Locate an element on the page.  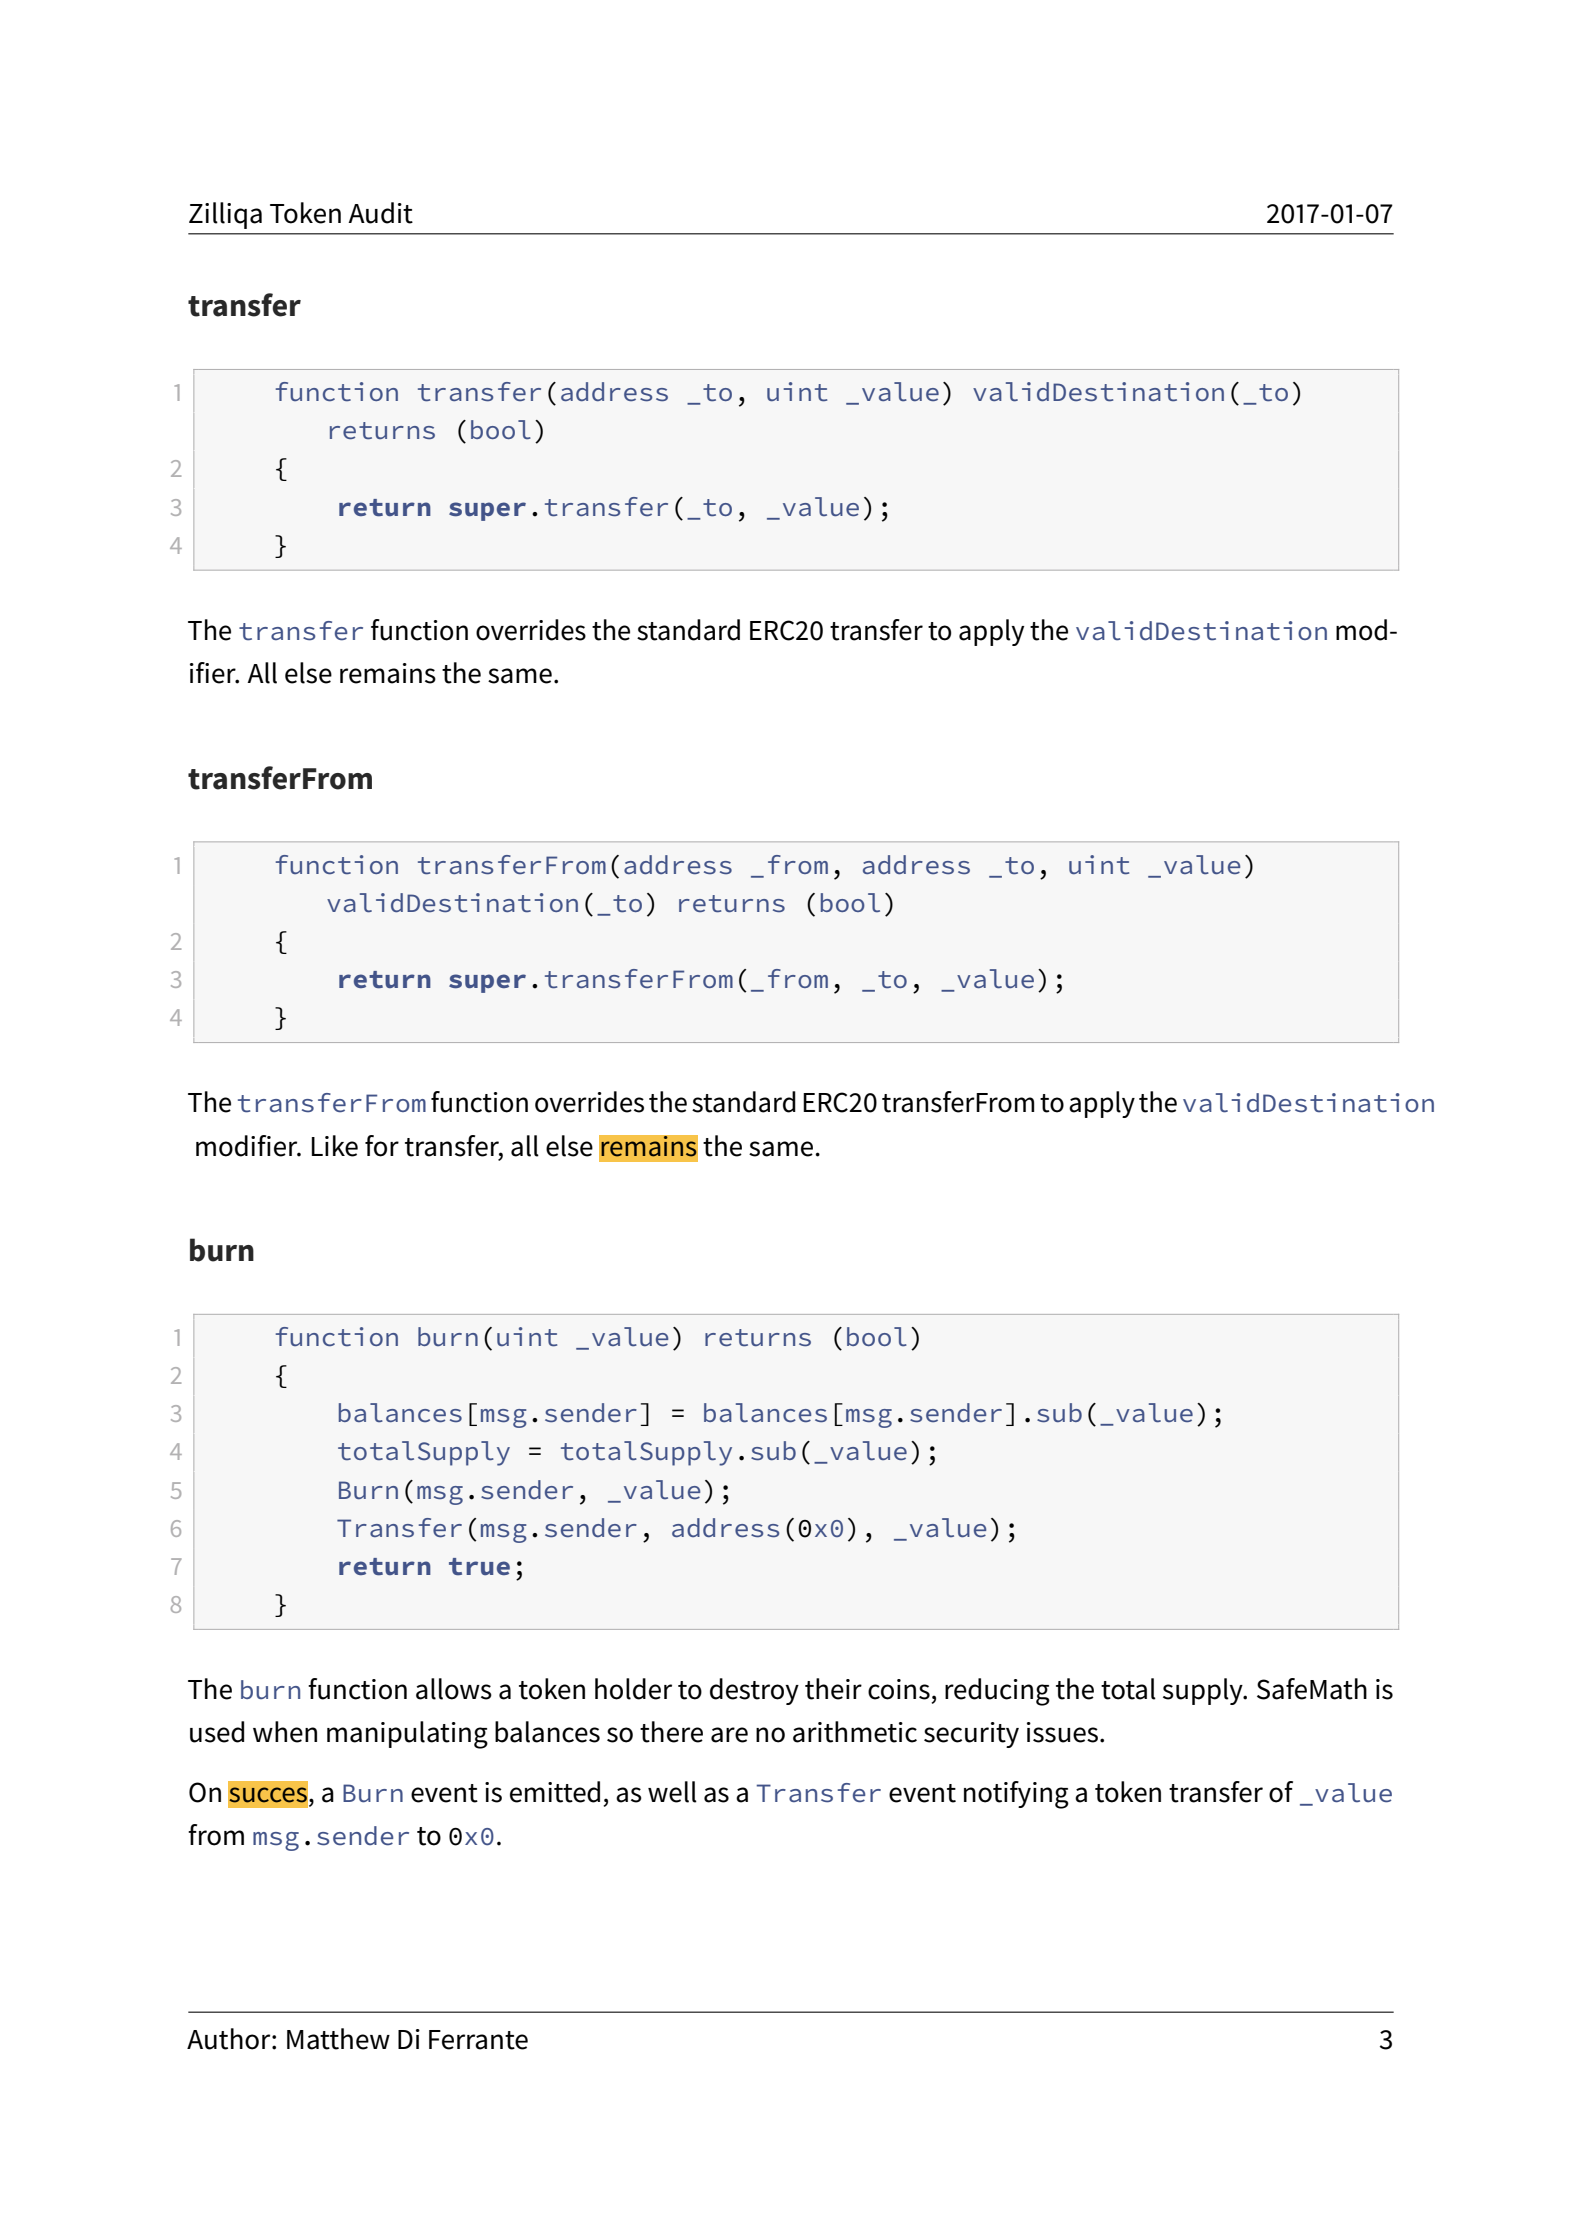
coins is located at coordinates (899, 1689).
